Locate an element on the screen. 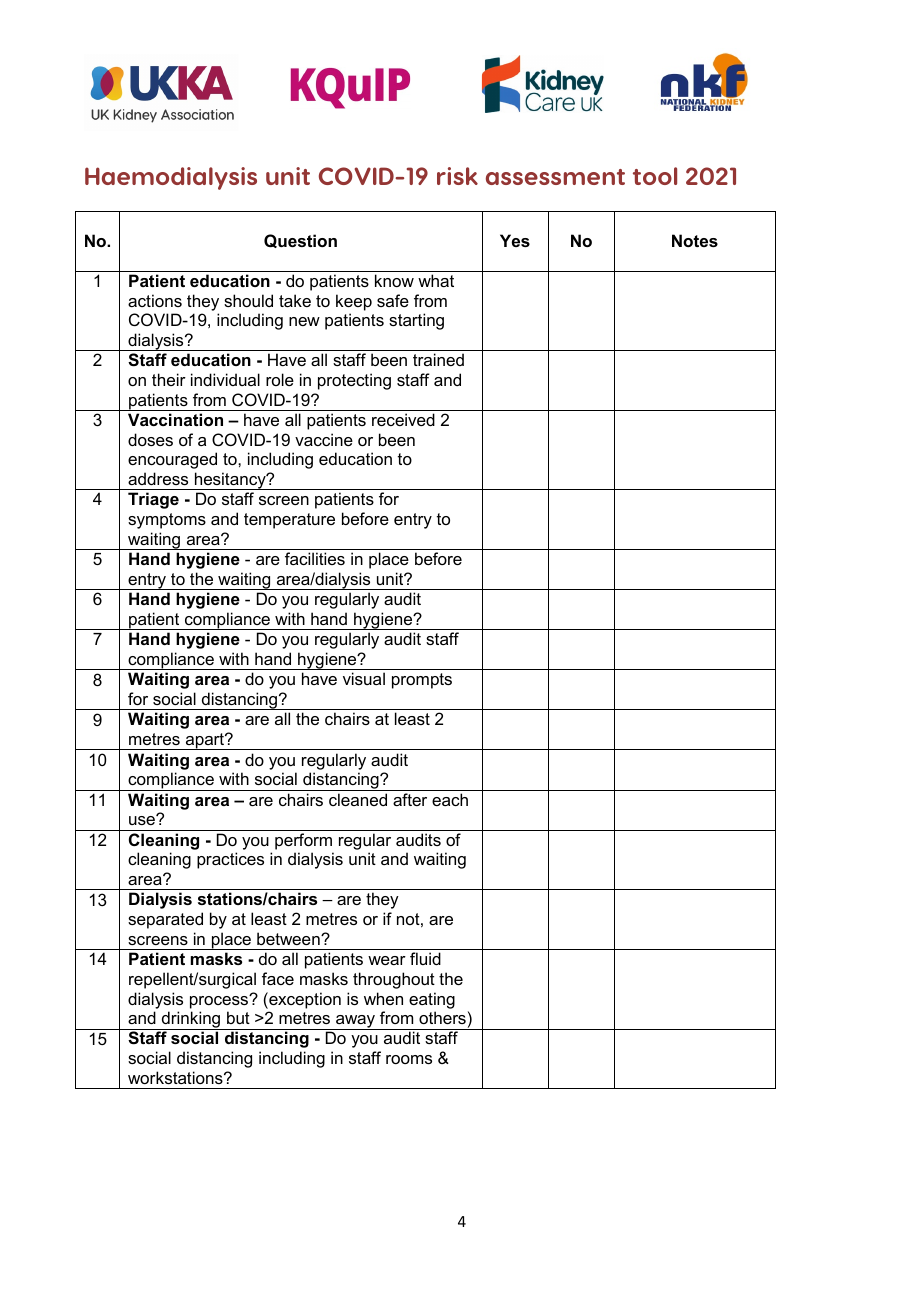  symptoms is located at coordinates (167, 521).
